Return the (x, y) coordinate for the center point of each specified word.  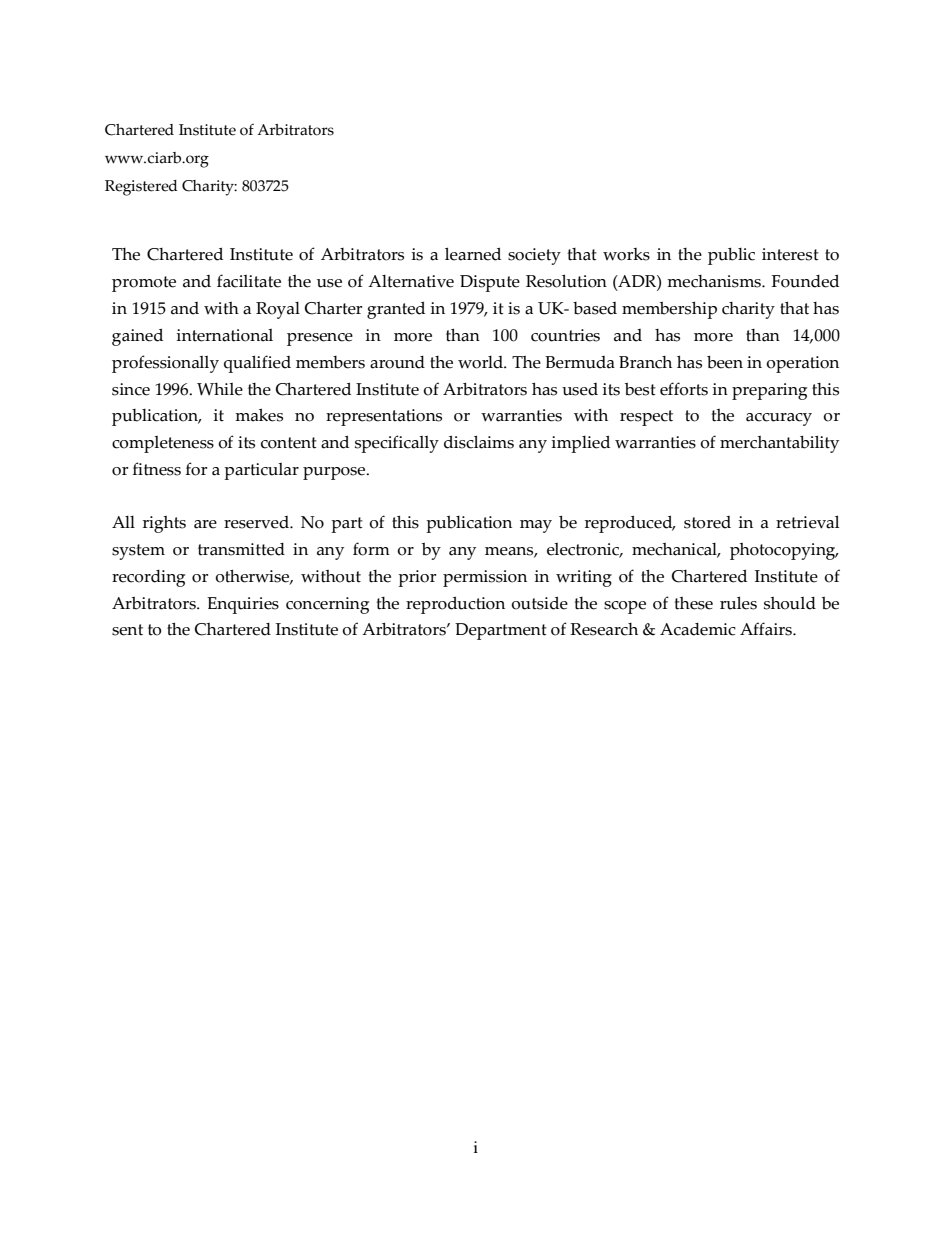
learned (473, 254)
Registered (141, 188)
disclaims (479, 442)
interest (790, 254)
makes (259, 415)
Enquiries (243, 605)
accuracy (779, 419)
